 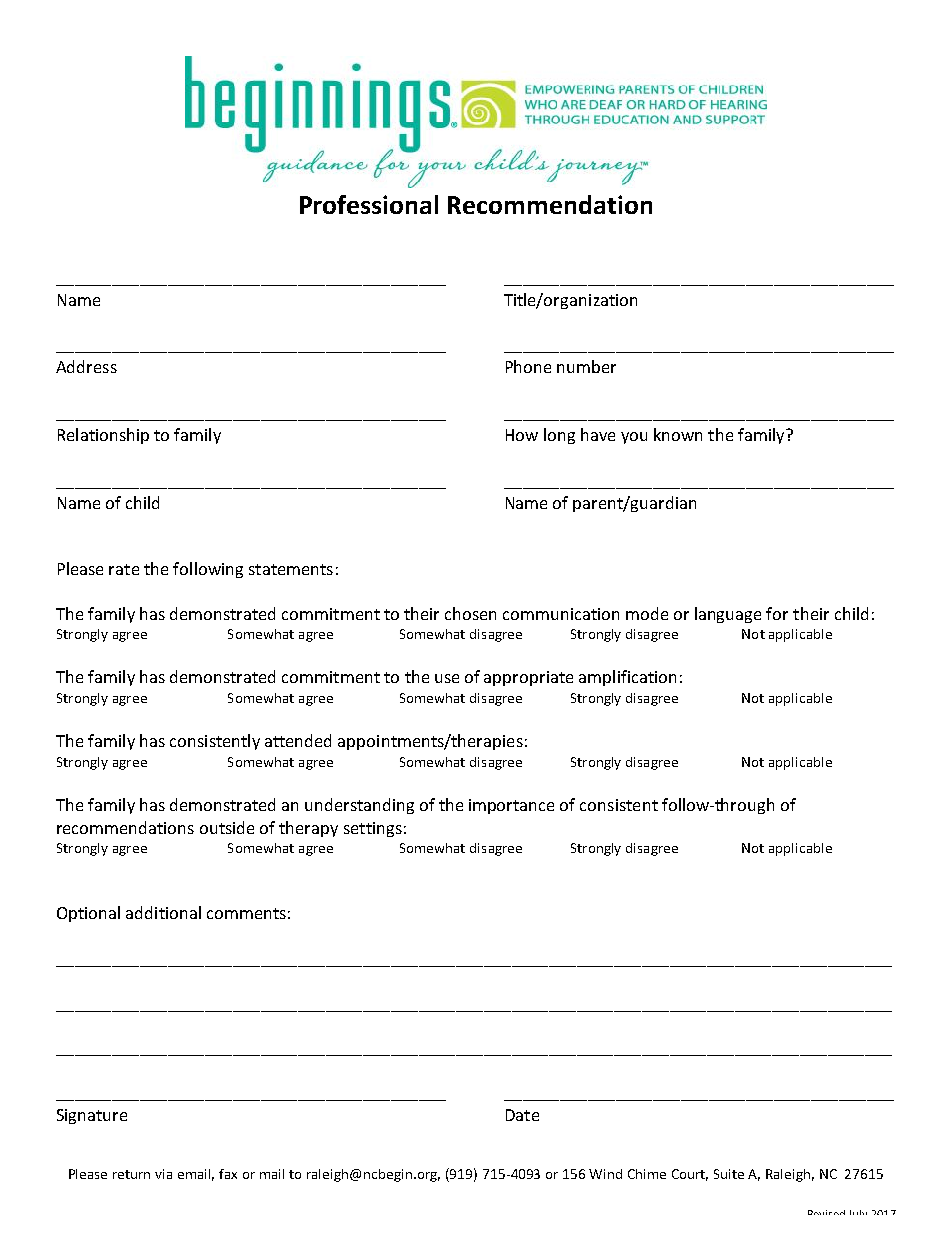 What do you see at coordinates (522, 1115) in the page?
I see `Date` at bounding box center [522, 1115].
